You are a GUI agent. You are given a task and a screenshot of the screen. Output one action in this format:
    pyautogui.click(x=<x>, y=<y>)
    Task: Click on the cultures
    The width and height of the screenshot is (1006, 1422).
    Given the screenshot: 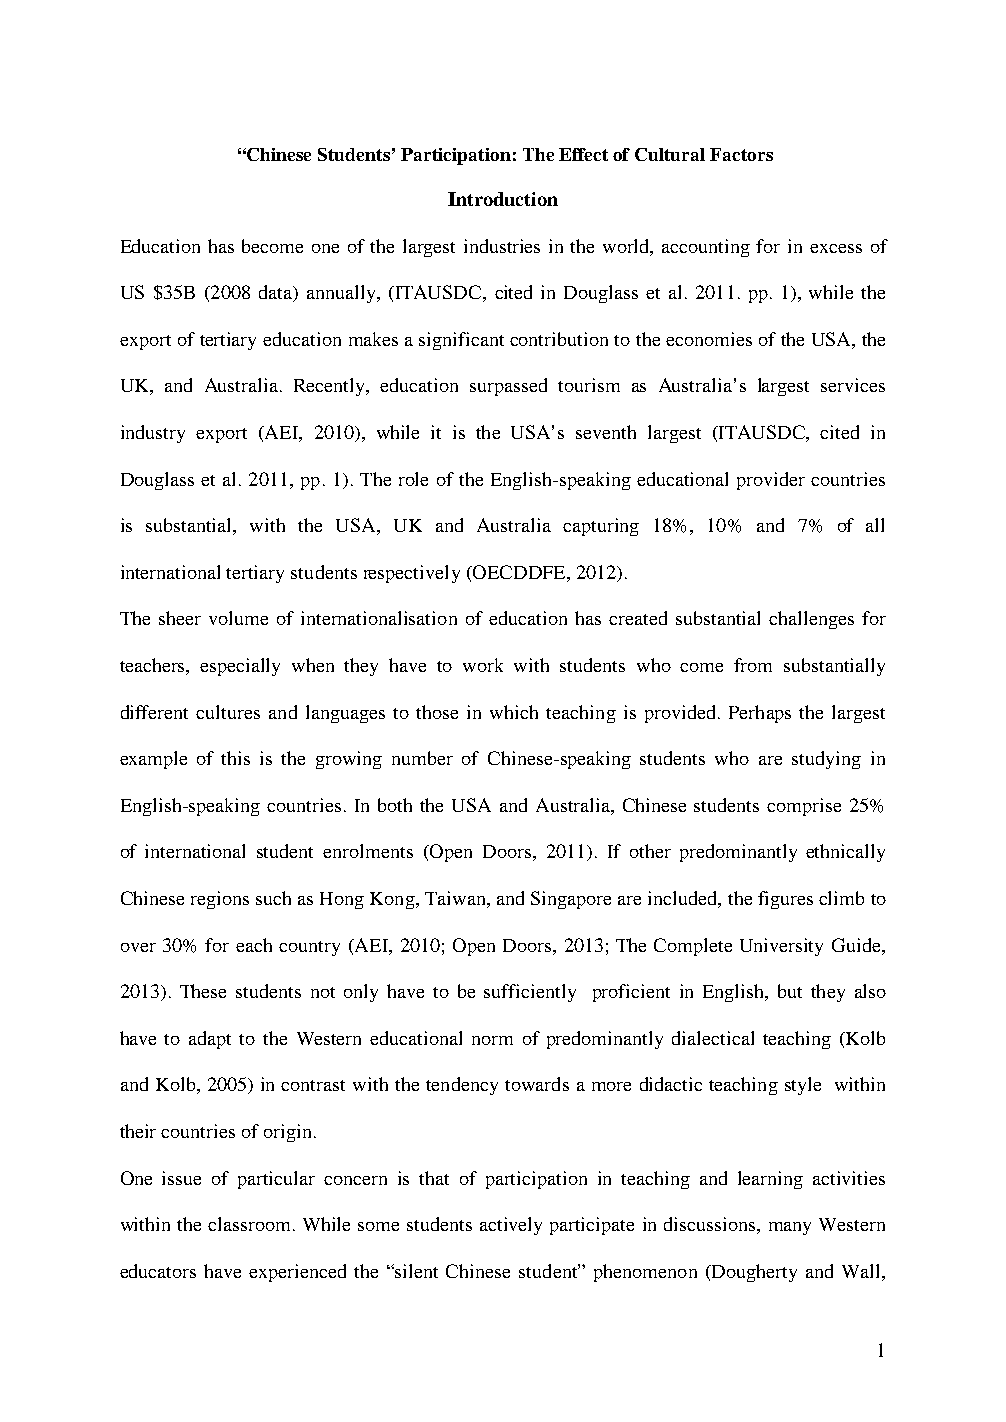 What is the action you would take?
    pyautogui.click(x=228, y=712)
